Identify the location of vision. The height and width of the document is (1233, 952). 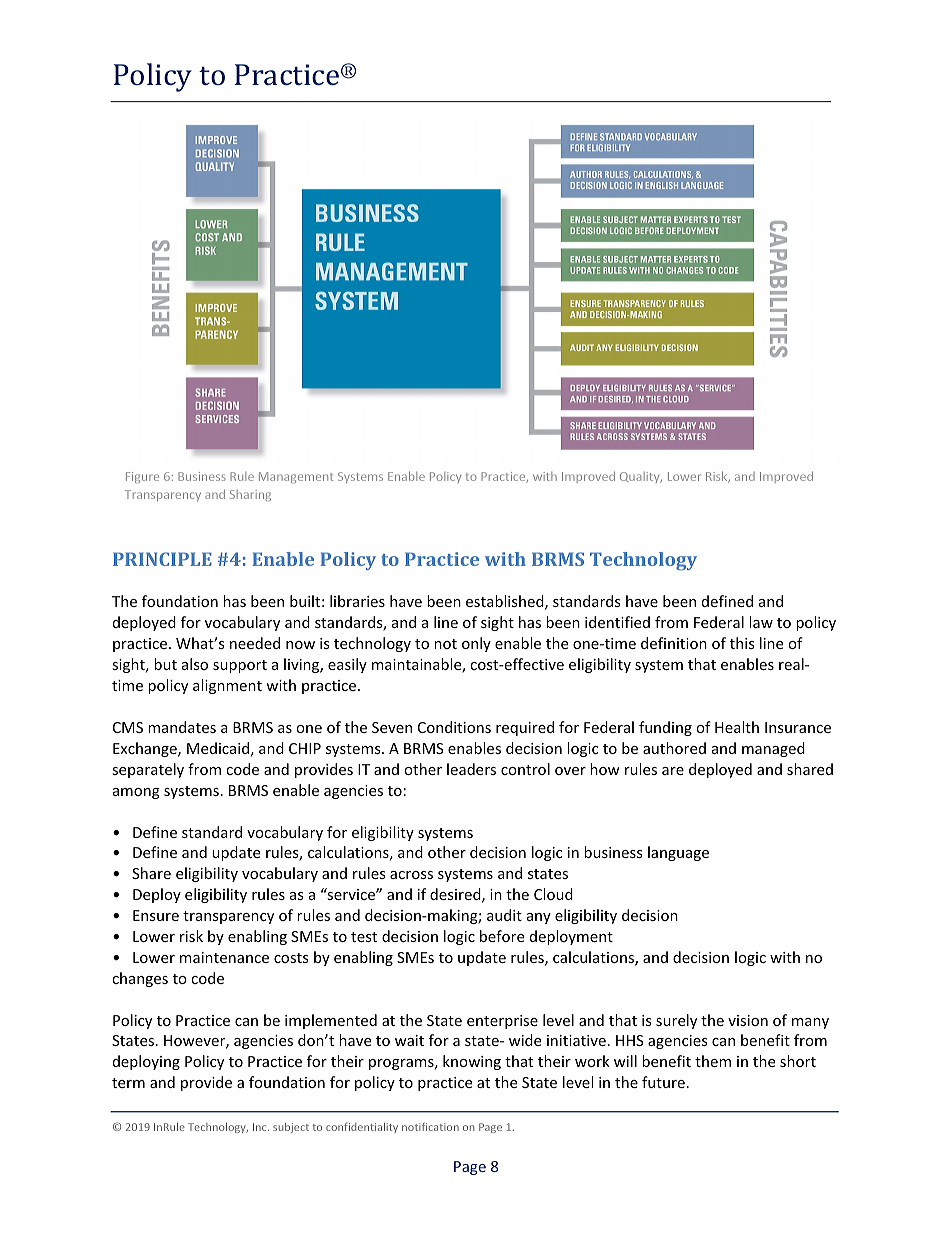
(748, 1020).
